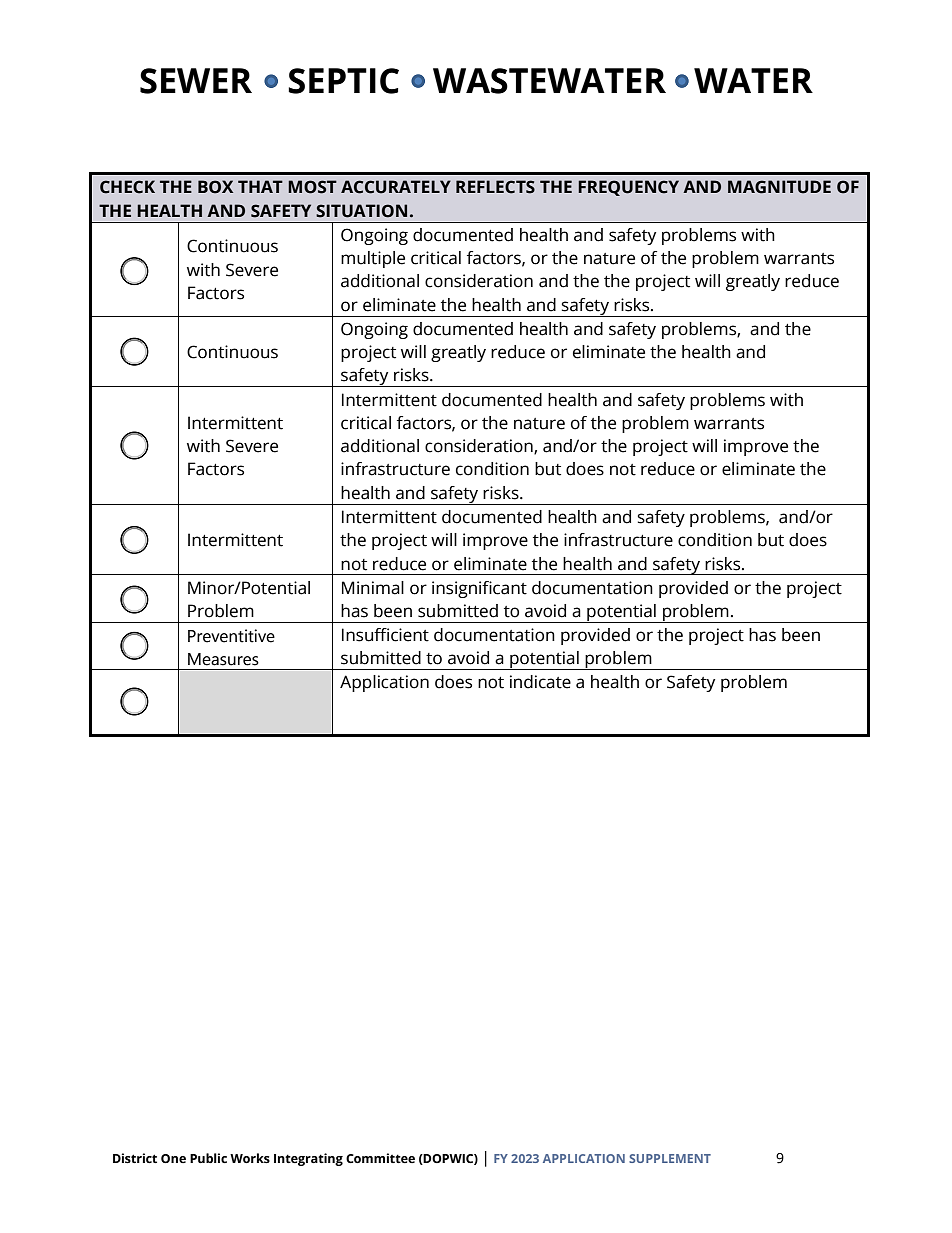 The width and height of the screenshot is (952, 1233). What do you see at coordinates (223, 659) in the screenshot?
I see `Measures` at bounding box center [223, 659].
